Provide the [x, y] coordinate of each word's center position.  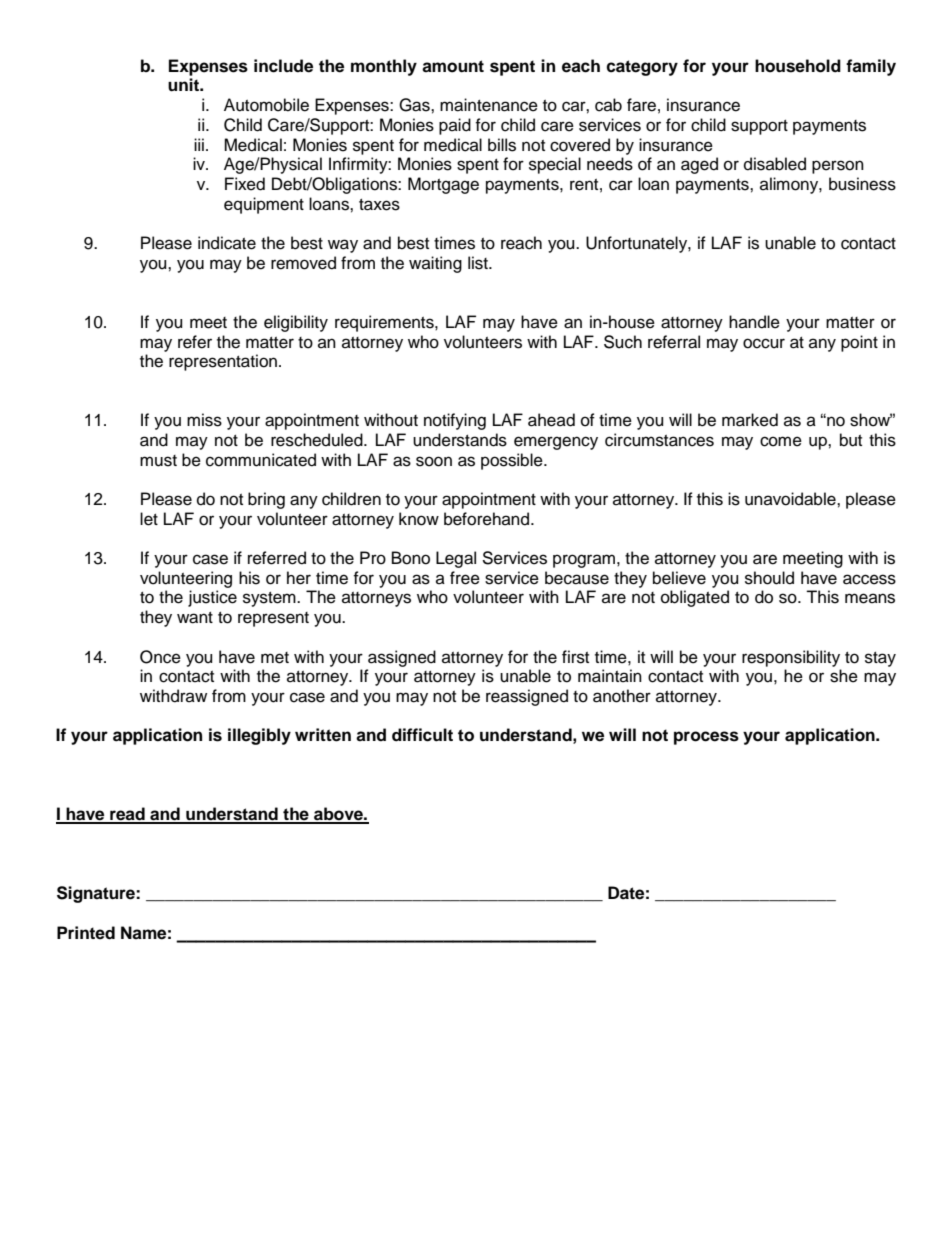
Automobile [266, 105]
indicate [227, 243]
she [844, 676]
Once [160, 657]
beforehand [488, 519]
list [479, 263]
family [871, 67]
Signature [97, 894]
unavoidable [791, 499]
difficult [422, 735]
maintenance [489, 105]
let [149, 519]
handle [754, 322]
